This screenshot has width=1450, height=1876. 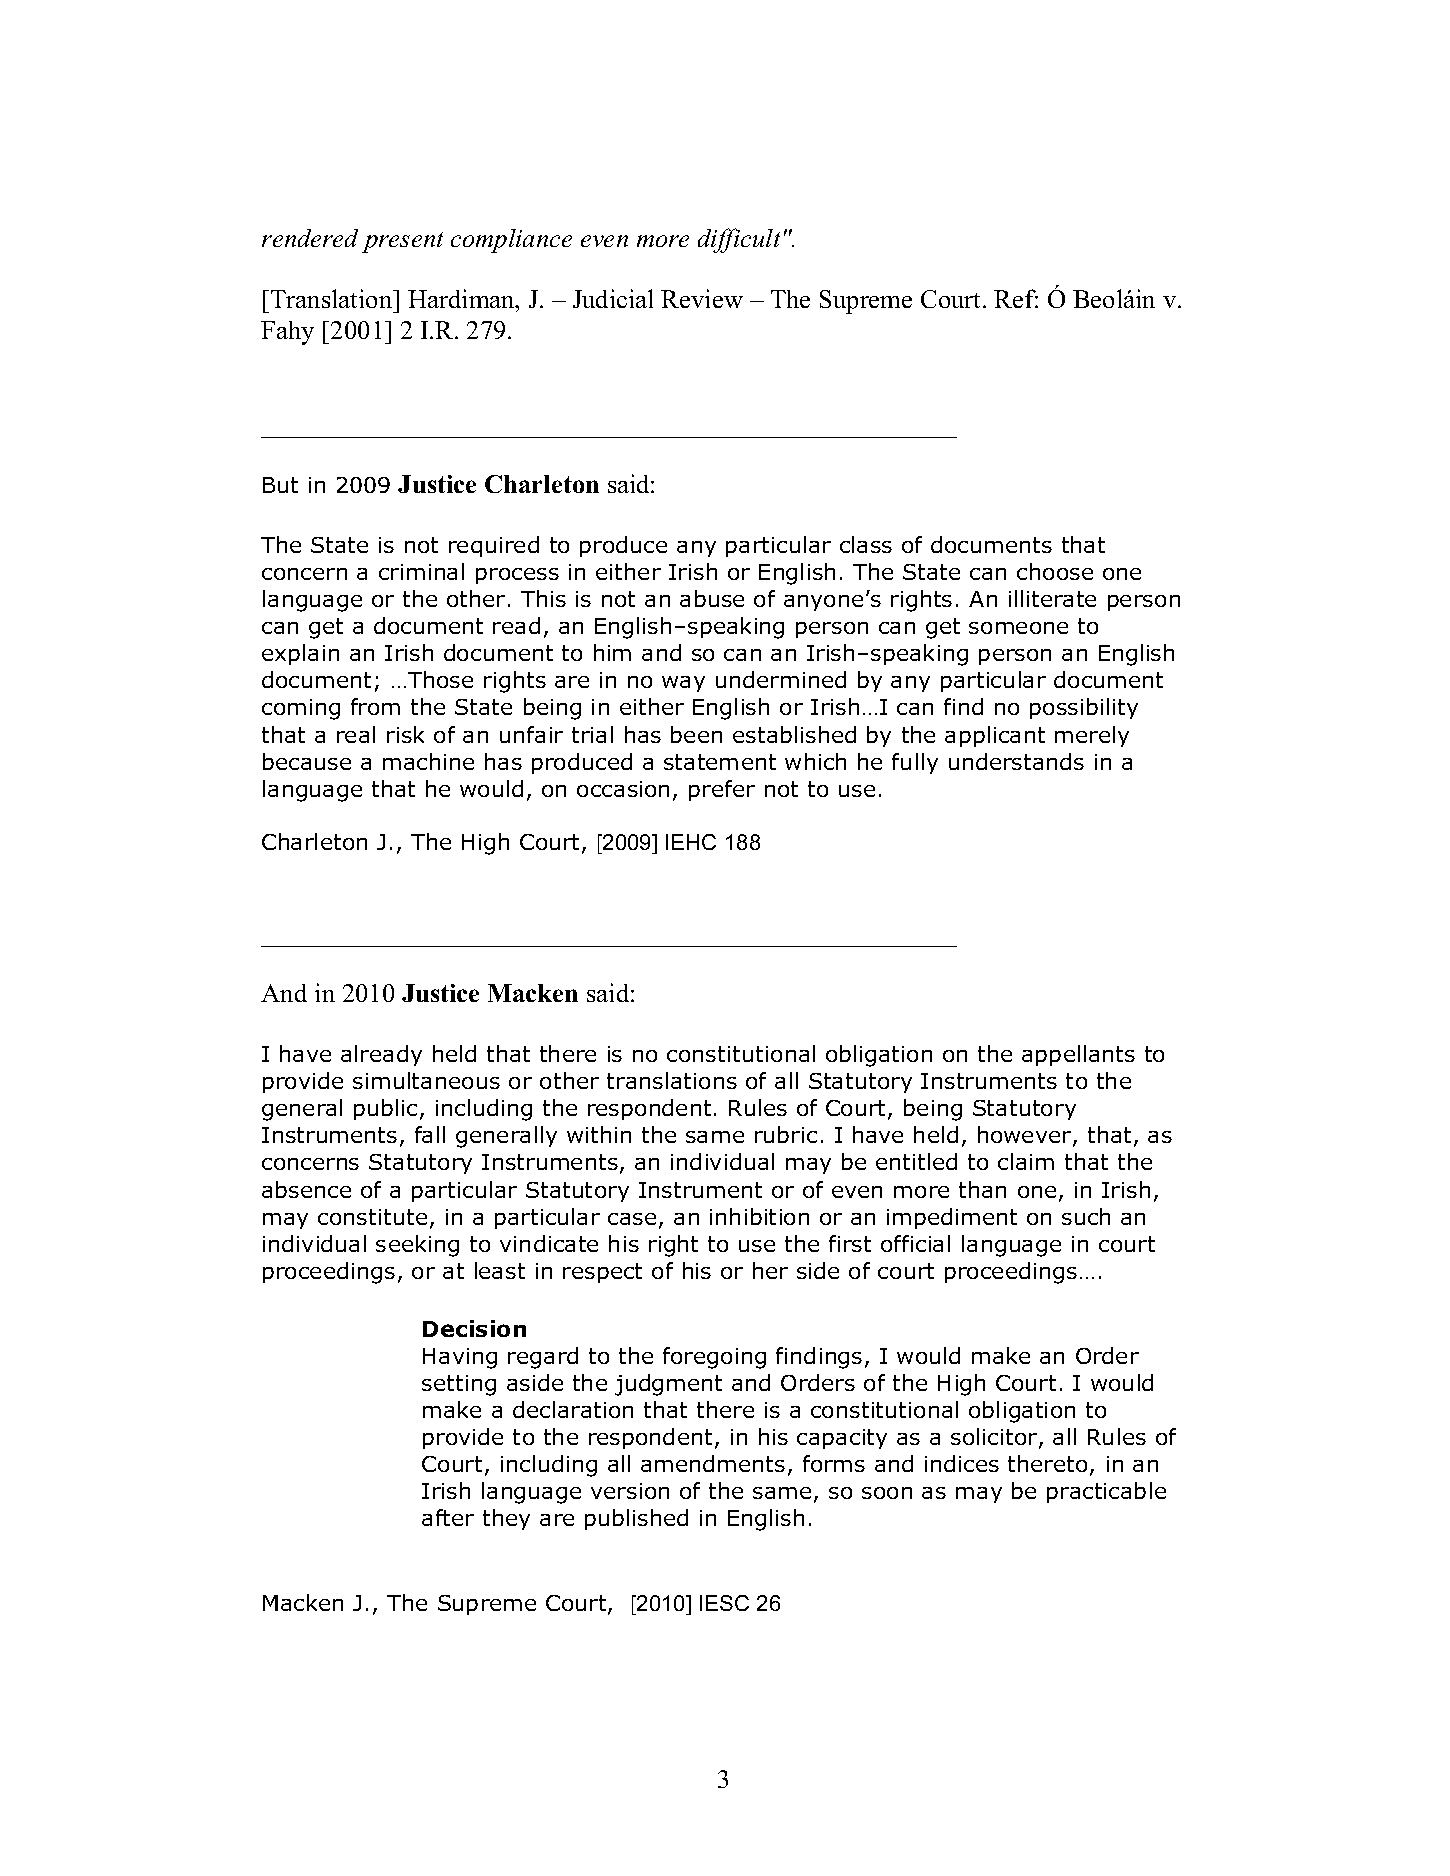 I want to click on indices, so click(x=962, y=1463).
